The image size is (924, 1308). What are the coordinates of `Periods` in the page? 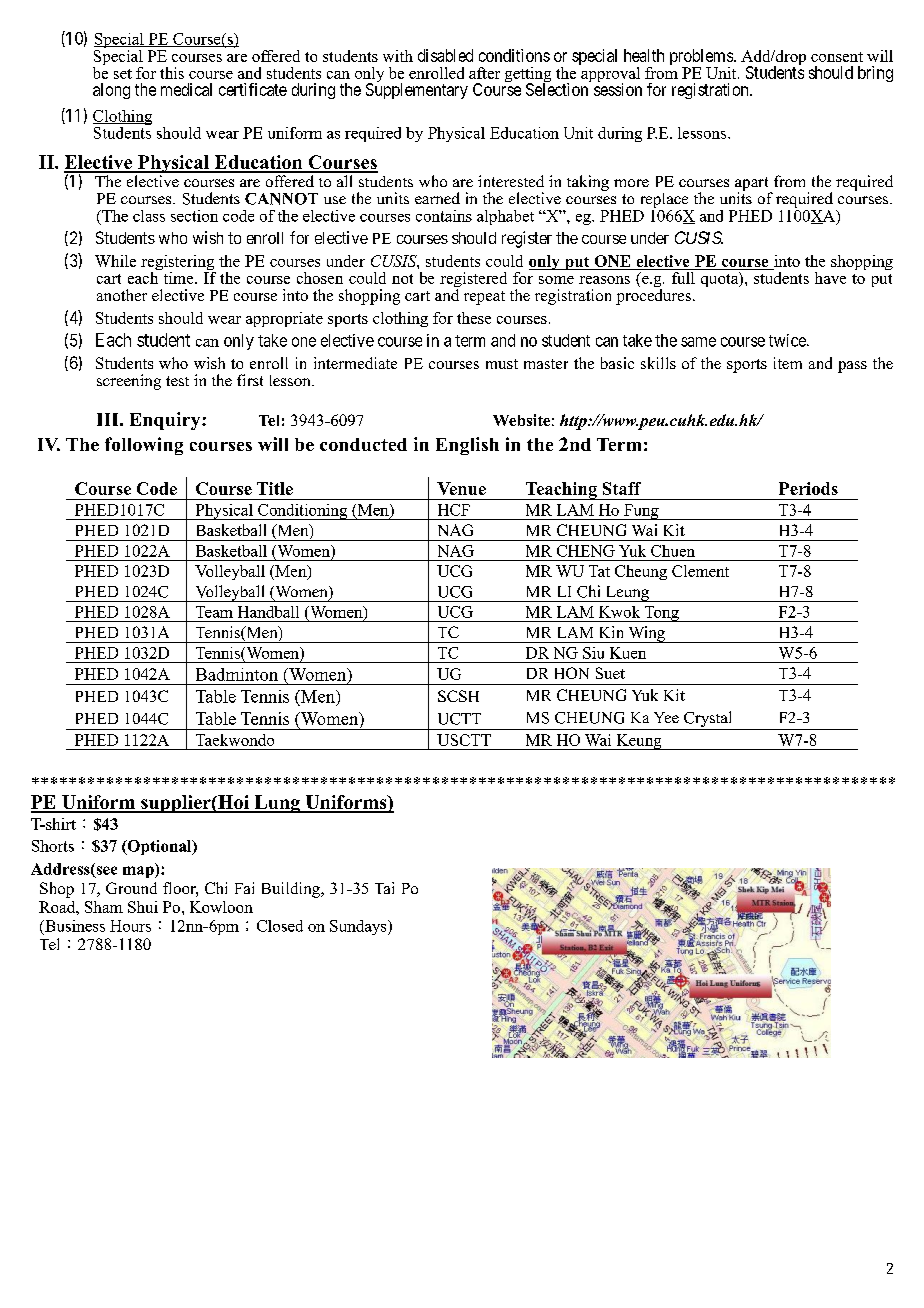 It's located at (808, 488).
